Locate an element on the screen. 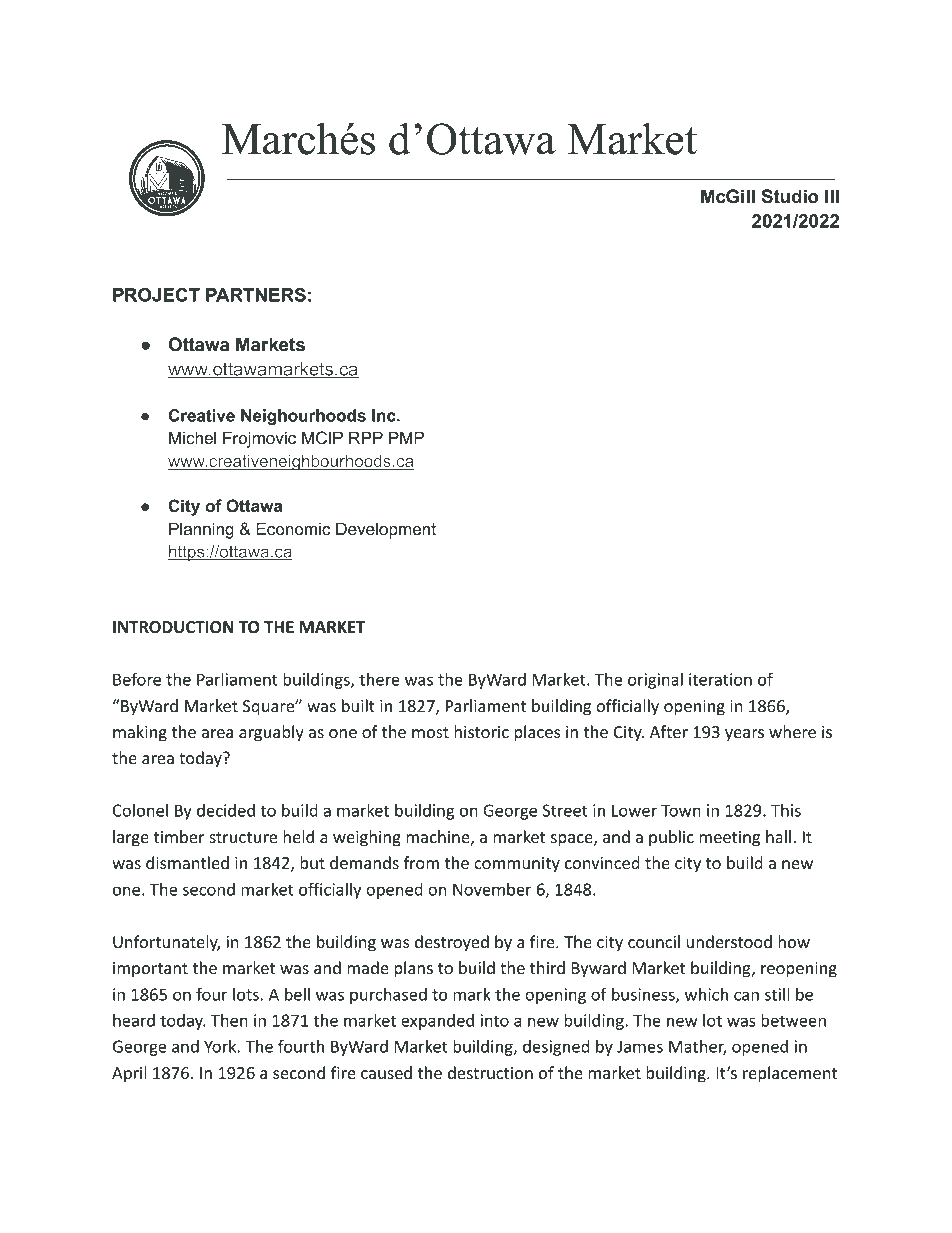 The image size is (952, 1233). iteration is located at coordinates (720, 679).
